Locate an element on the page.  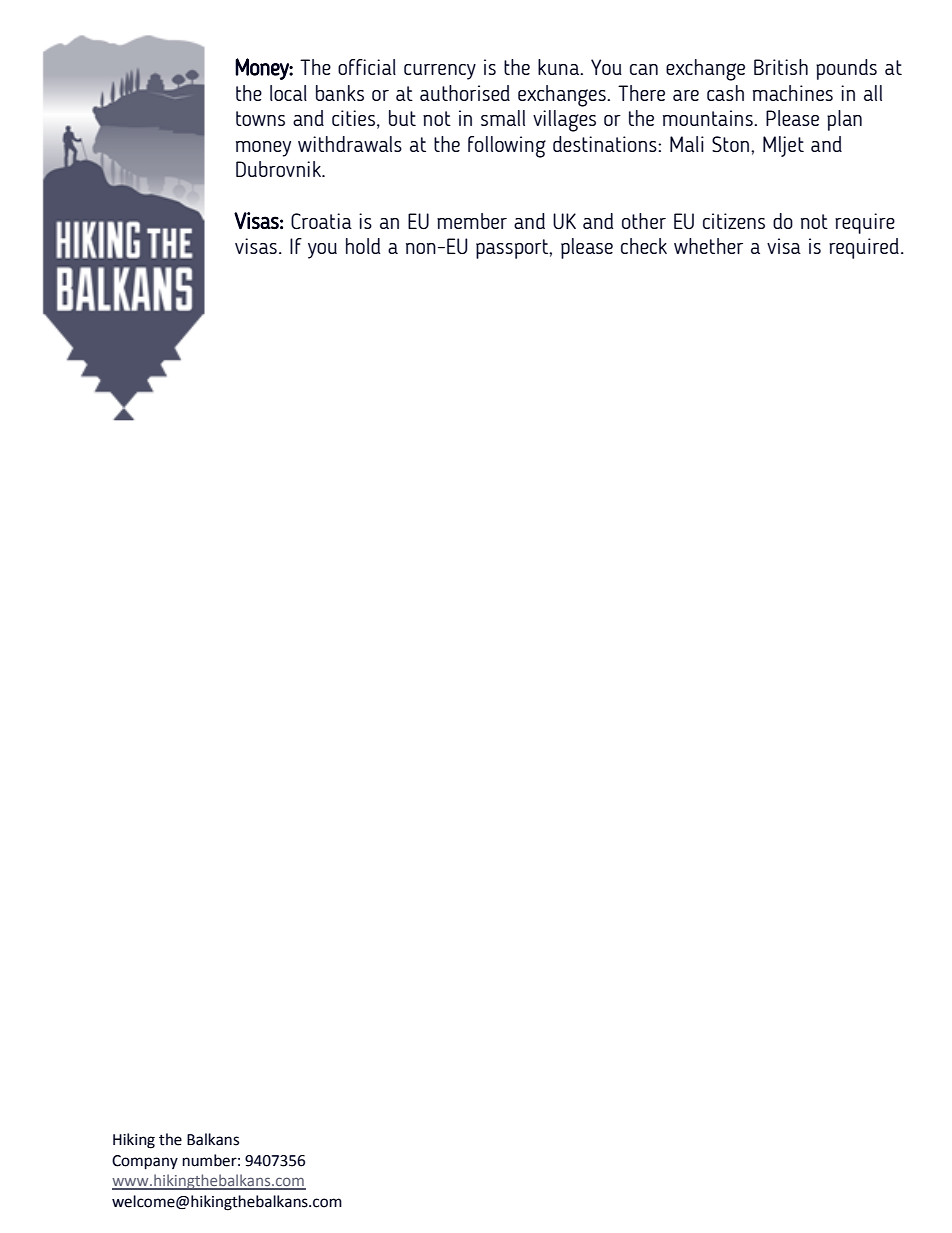
check is located at coordinates (644, 246).
